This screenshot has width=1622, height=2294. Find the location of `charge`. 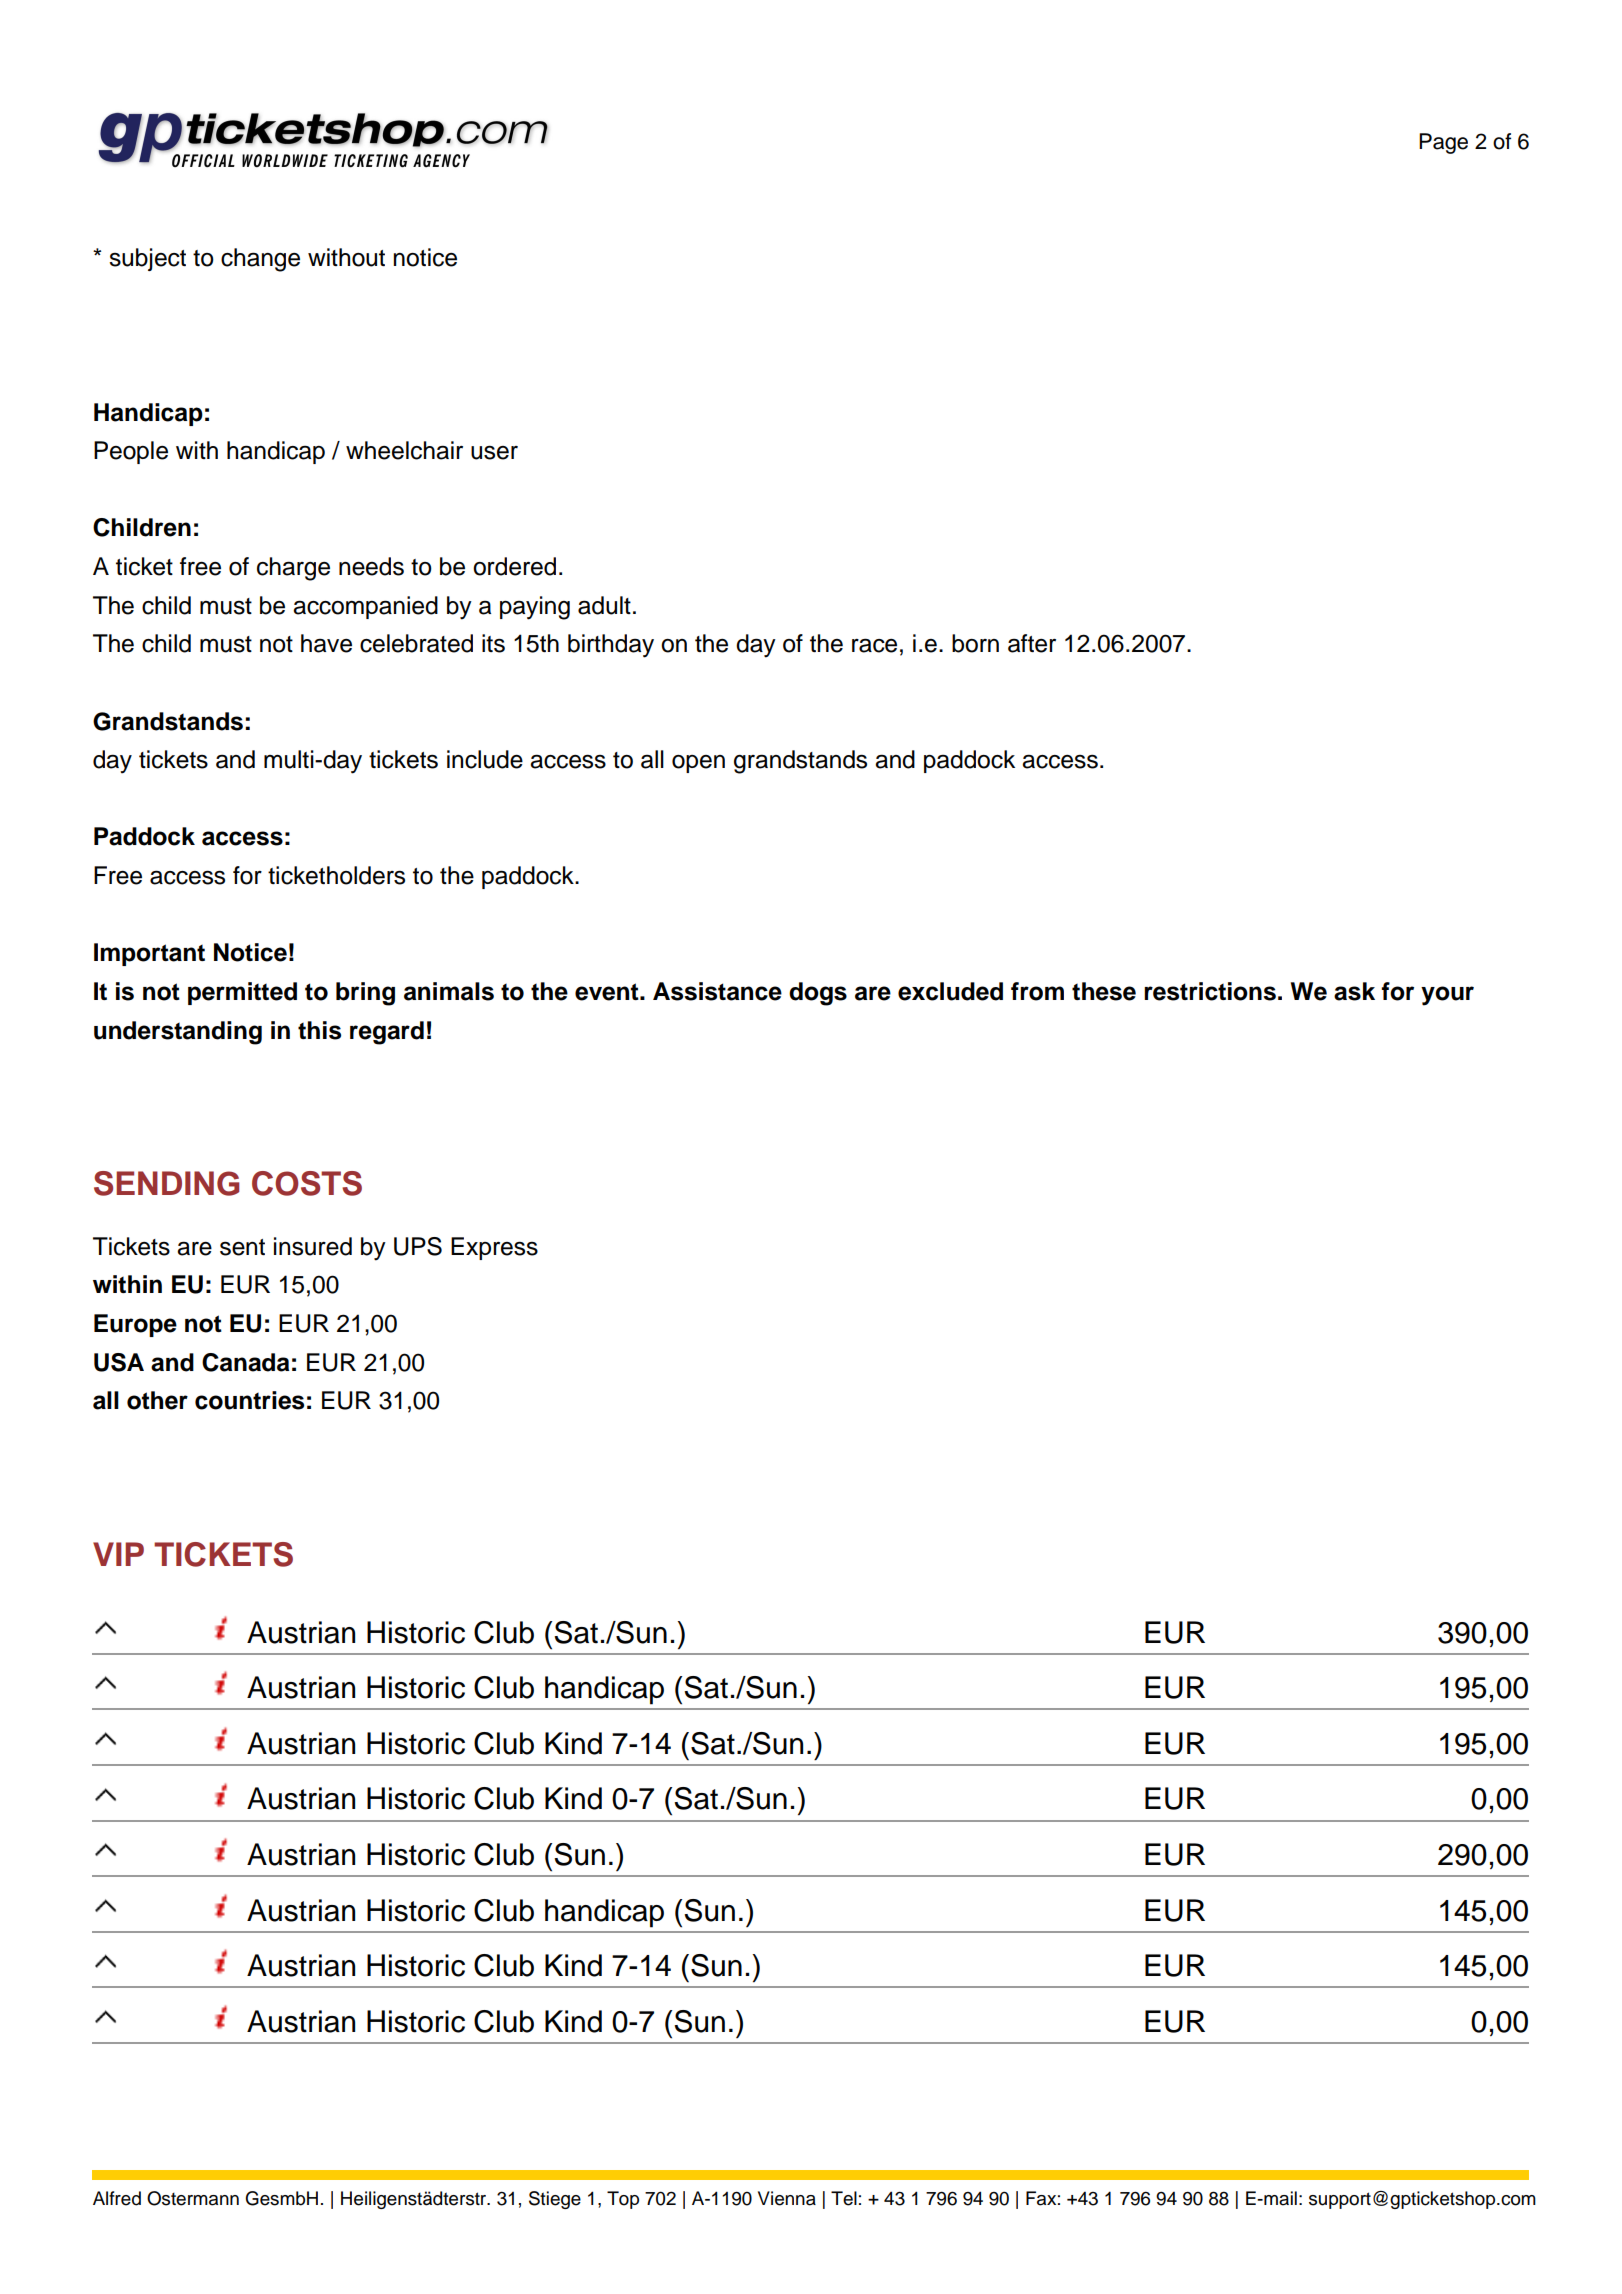

charge is located at coordinates (293, 569).
